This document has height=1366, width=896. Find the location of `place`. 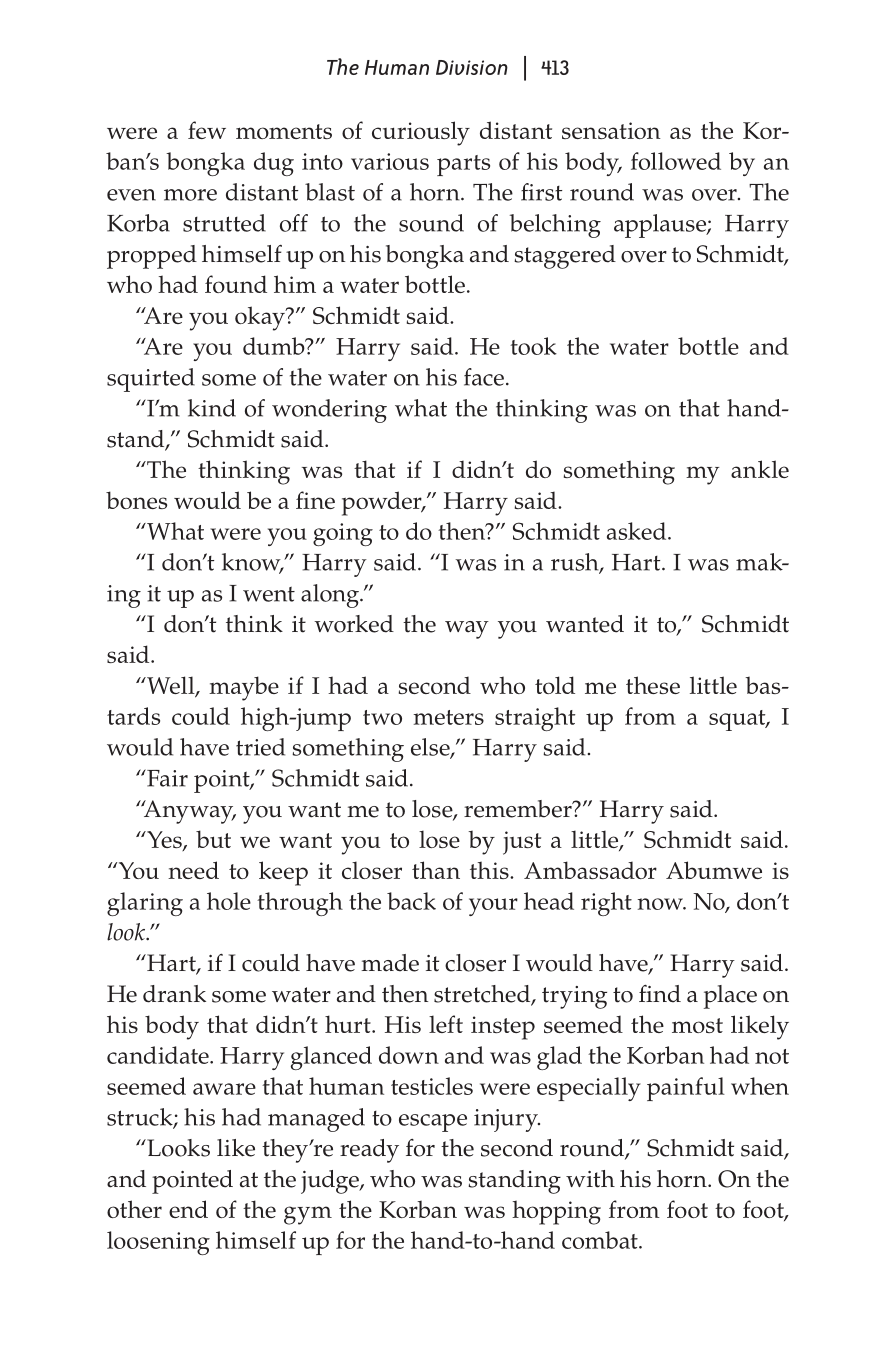

place is located at coordinates (730, 997).
